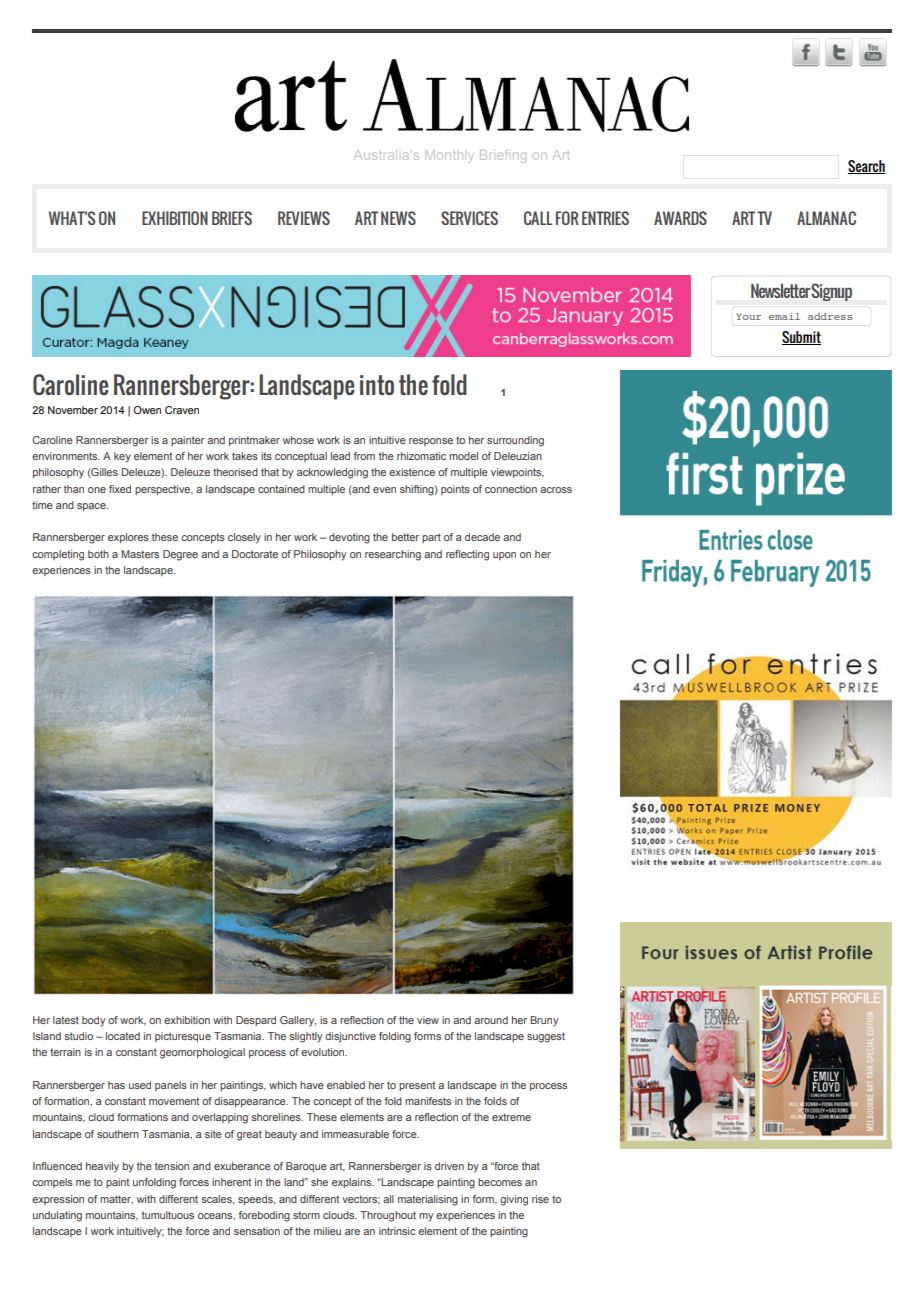  I want to click on driven, so click(449, 1166).
